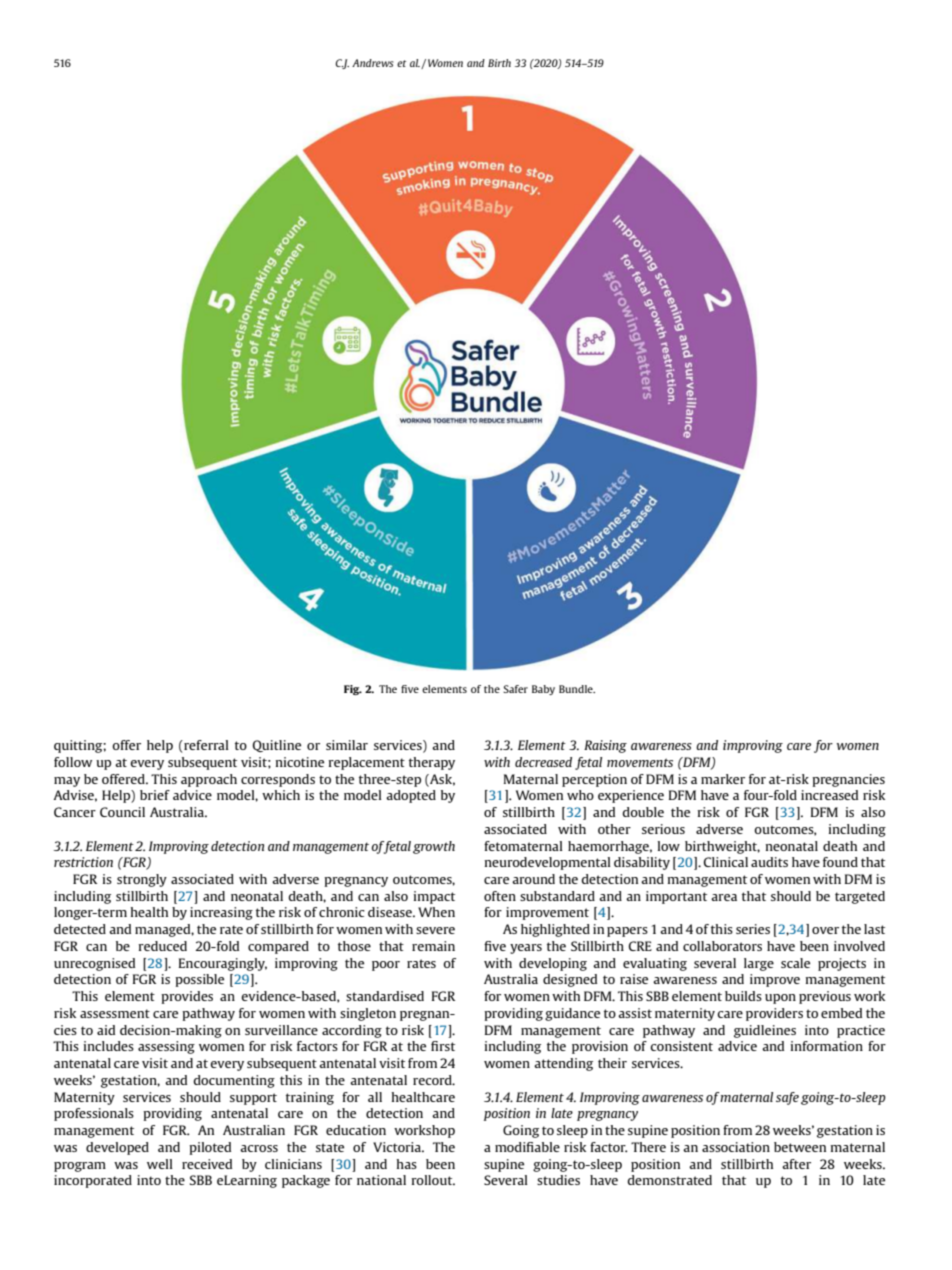 This screenshot has height=1270, width=952. I want to click on Andrews, so click(372, 63).
